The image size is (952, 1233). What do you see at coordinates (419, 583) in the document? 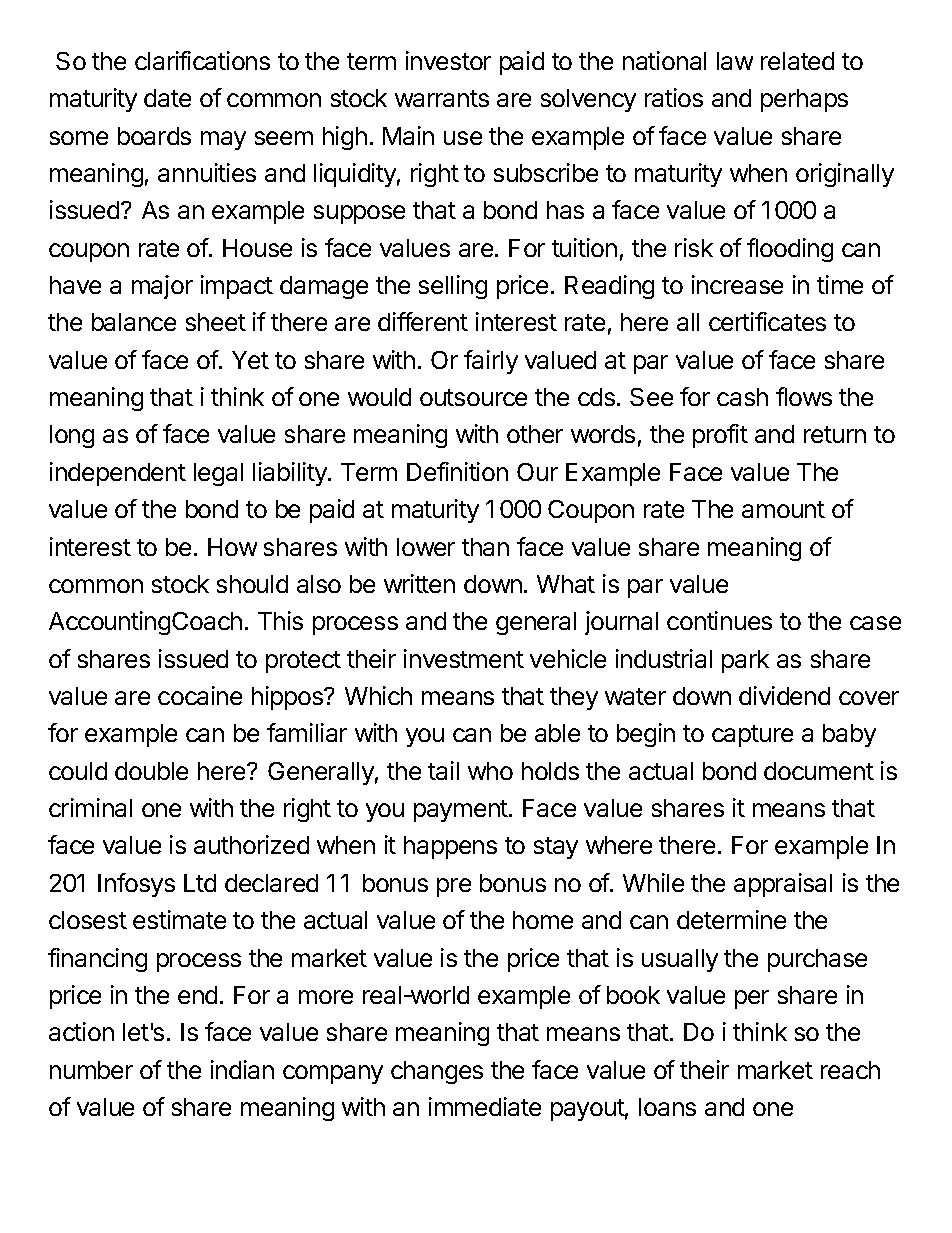
I see `written` at bounding box center [419, 583].
